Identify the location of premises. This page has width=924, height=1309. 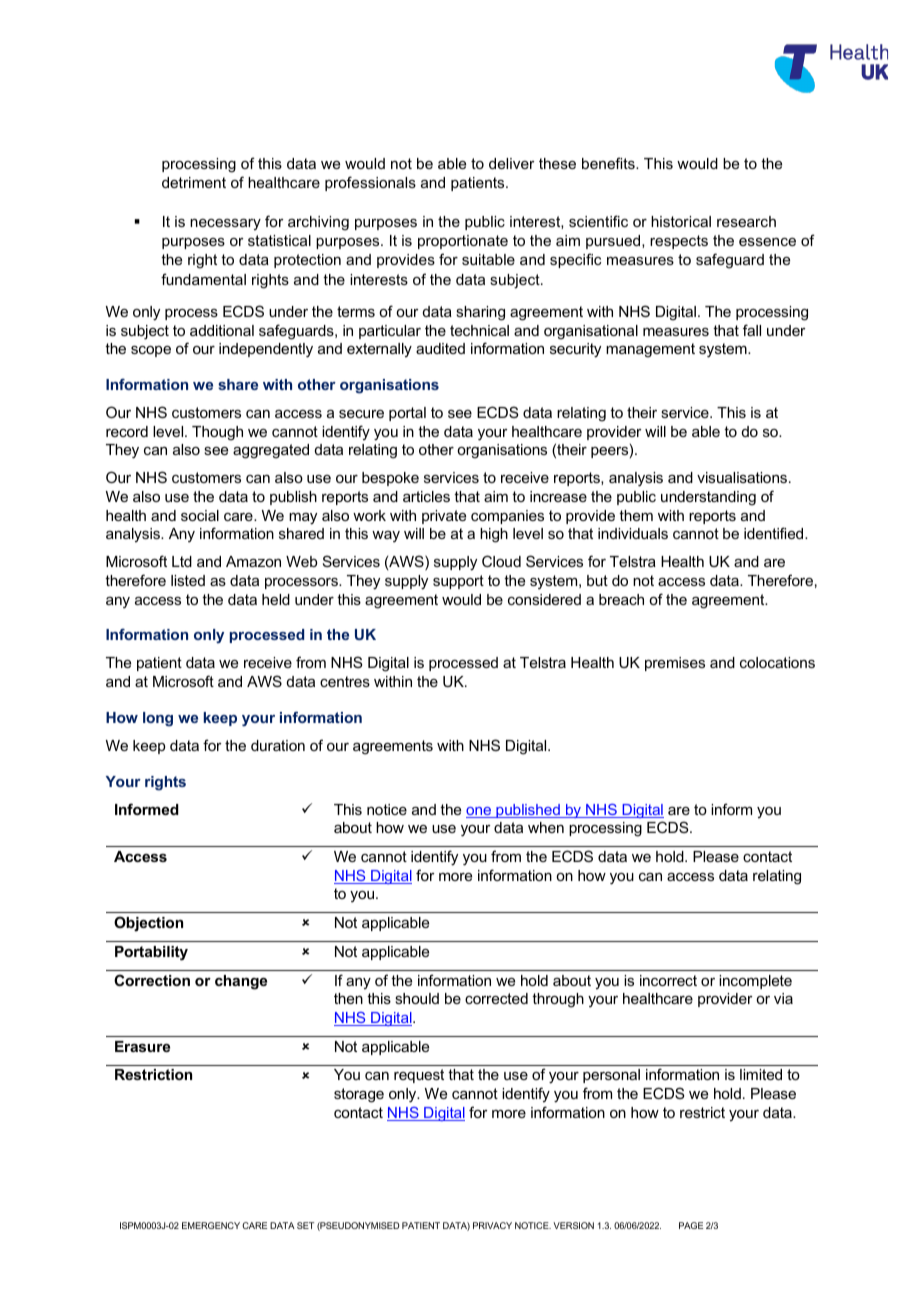
(675, 664).
